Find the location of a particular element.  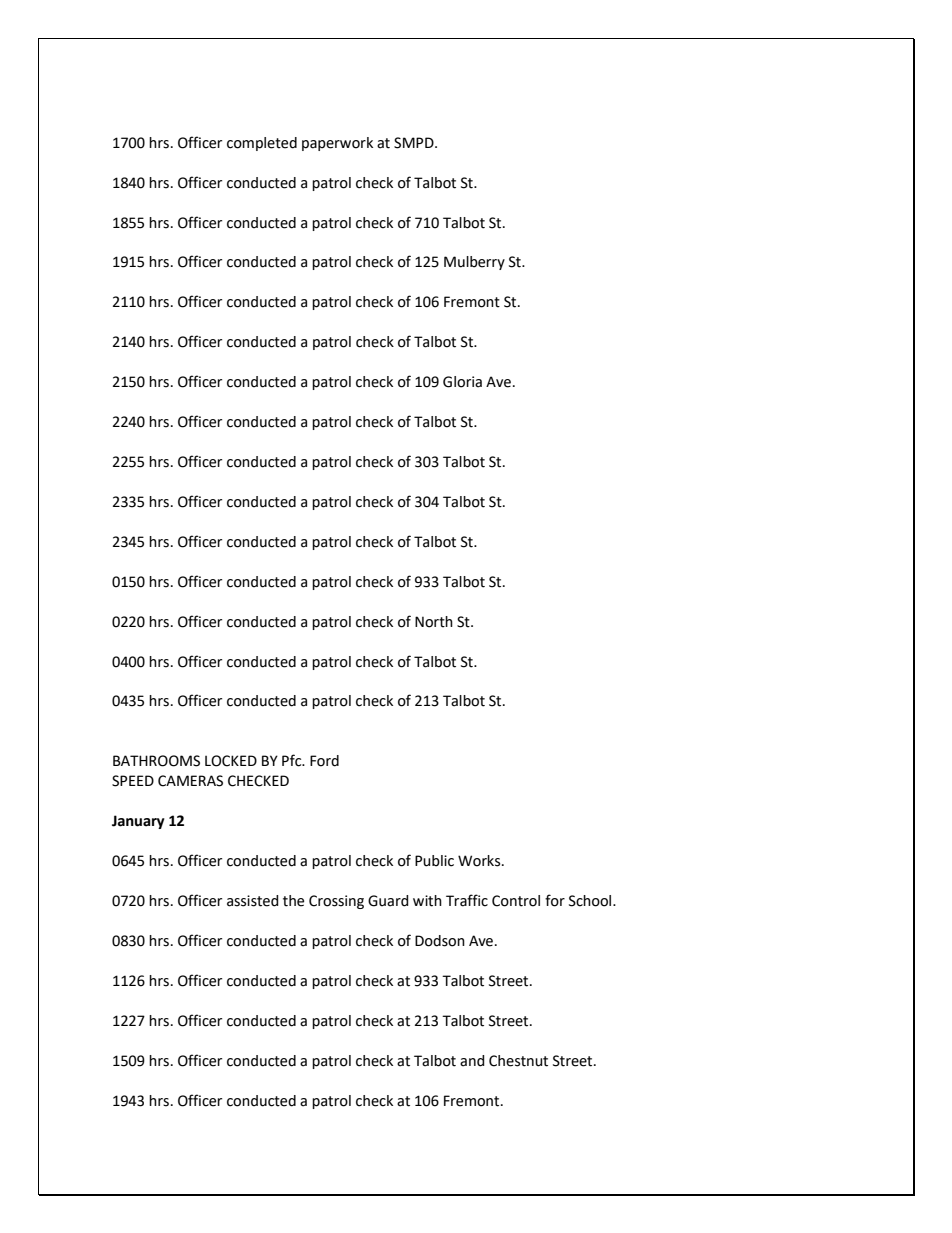

completed is located at coordinates (262, 144).
